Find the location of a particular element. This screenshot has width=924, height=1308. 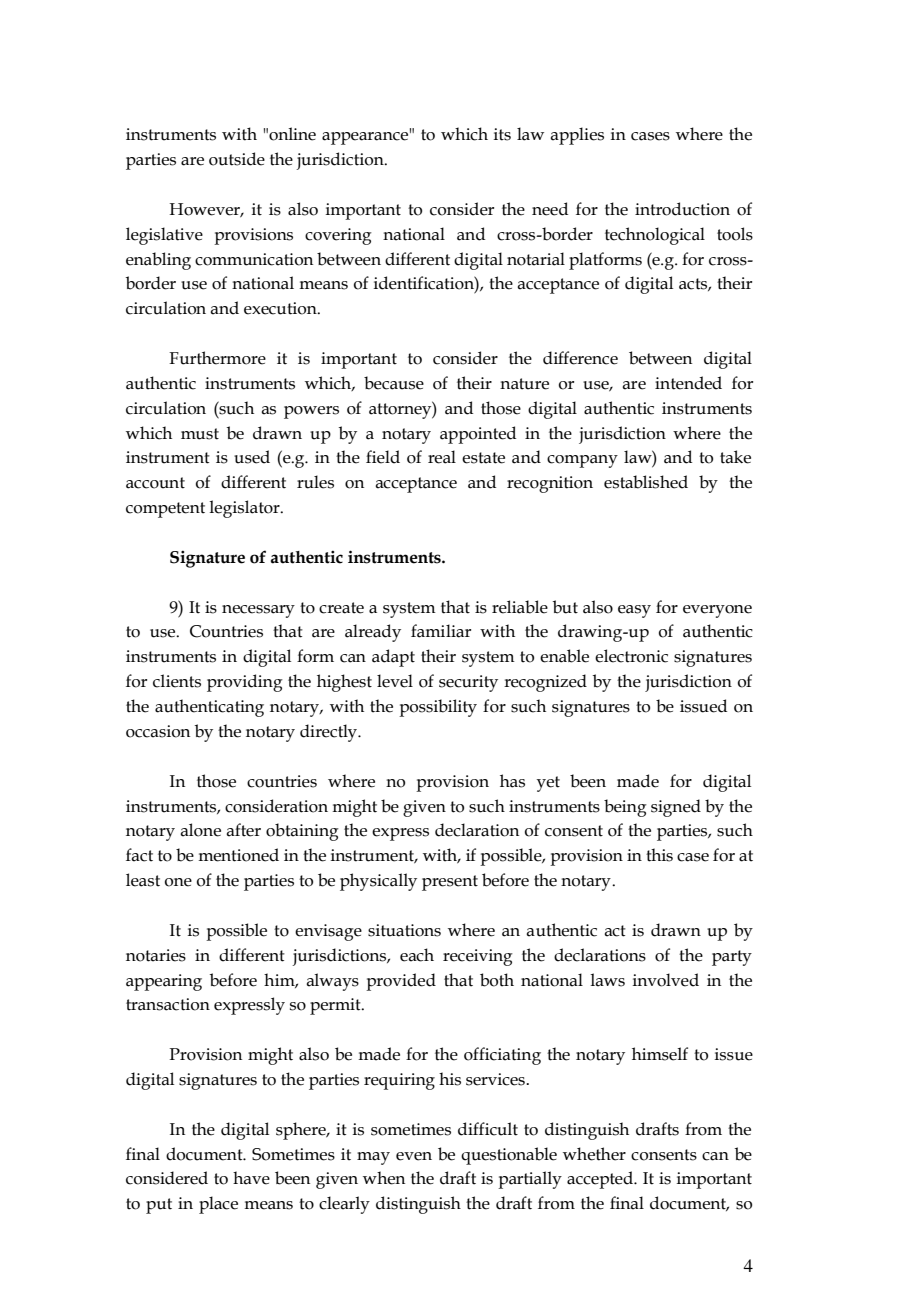

security is located at coordinates (468, 683).
